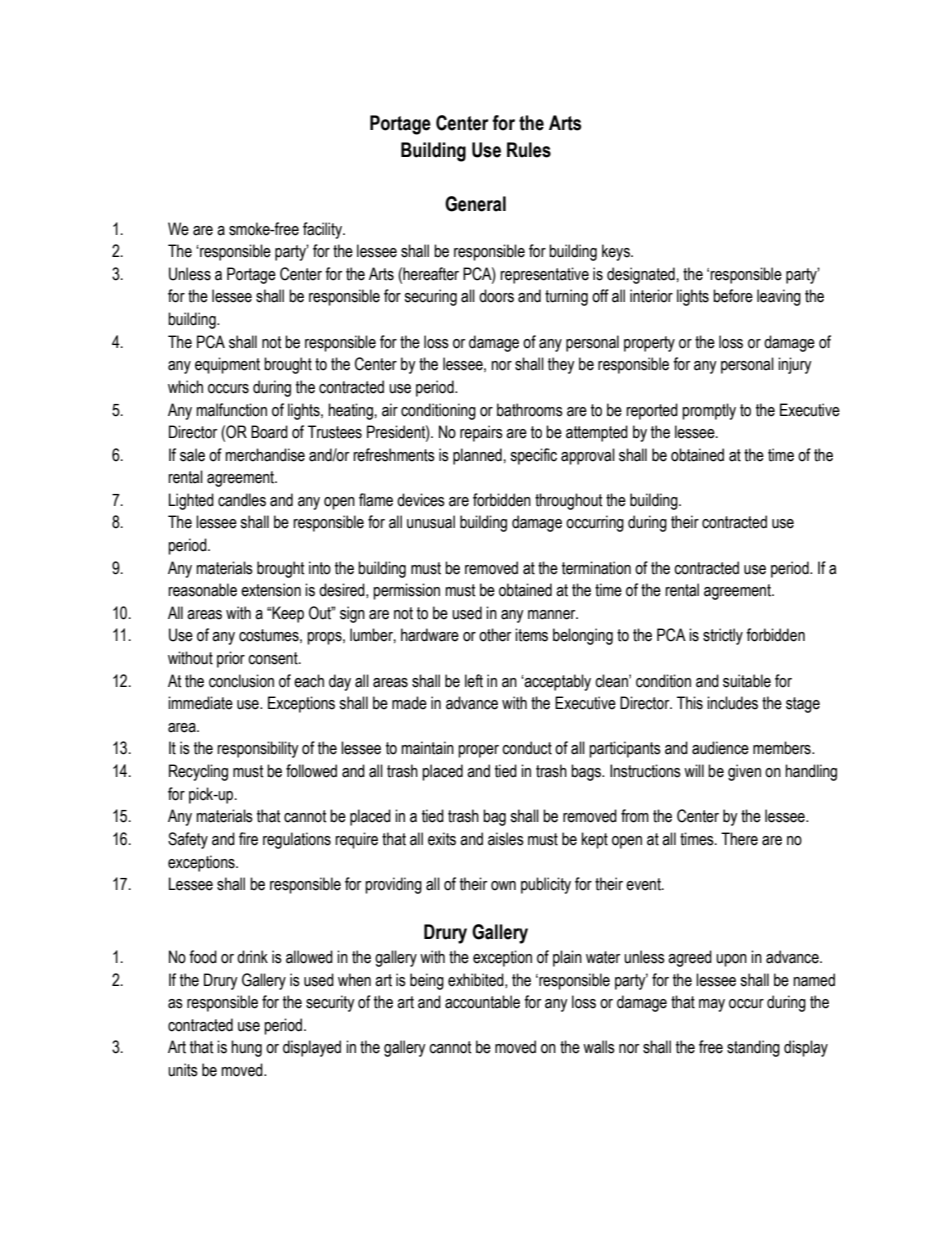 The width and height of the screenshot is (952, 1233). What do you see at coordinates (323, 230) in the screenshot?
I see `facility` at bounding box center [323, 230].
